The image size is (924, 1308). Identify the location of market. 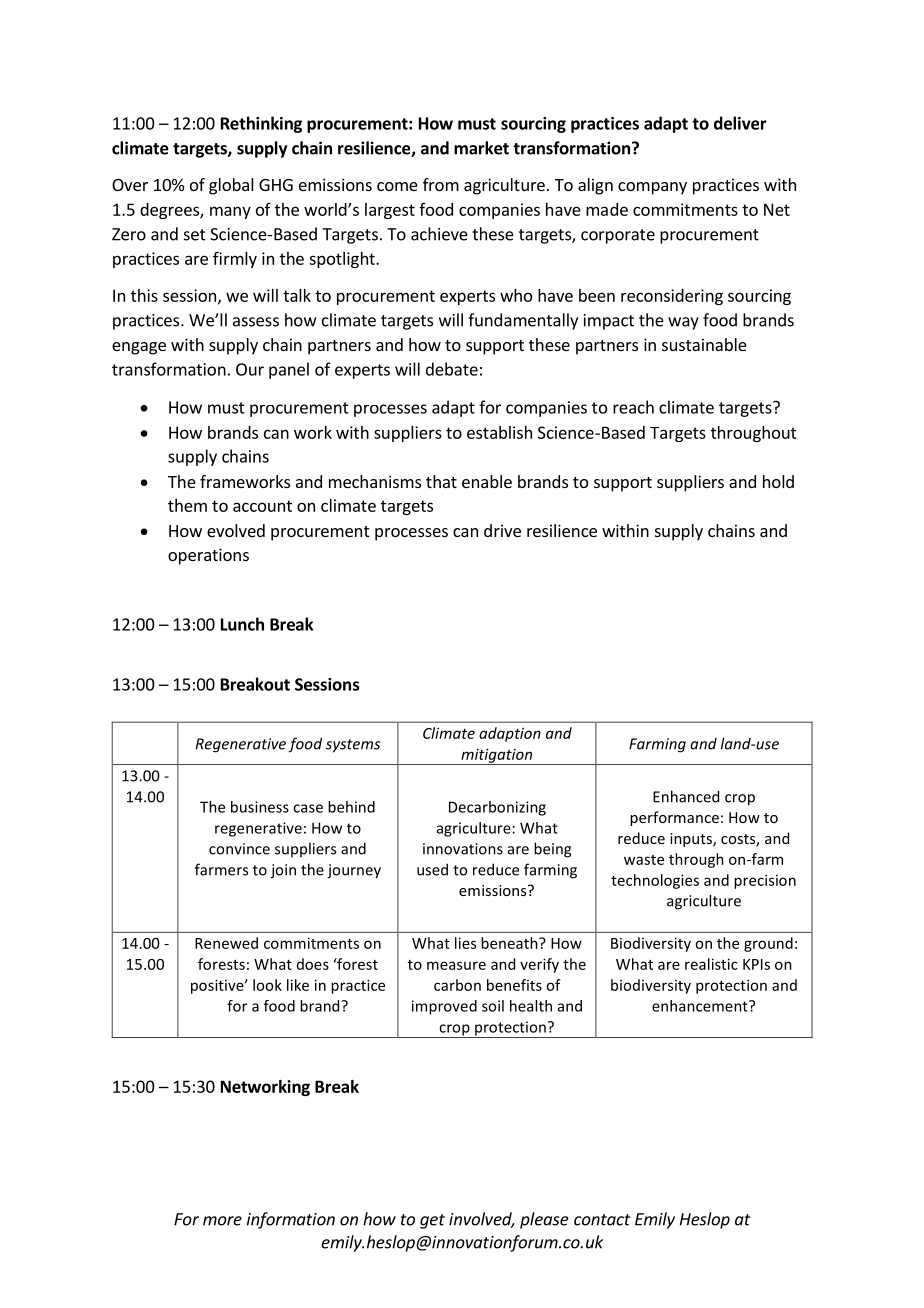
(481, 148).
